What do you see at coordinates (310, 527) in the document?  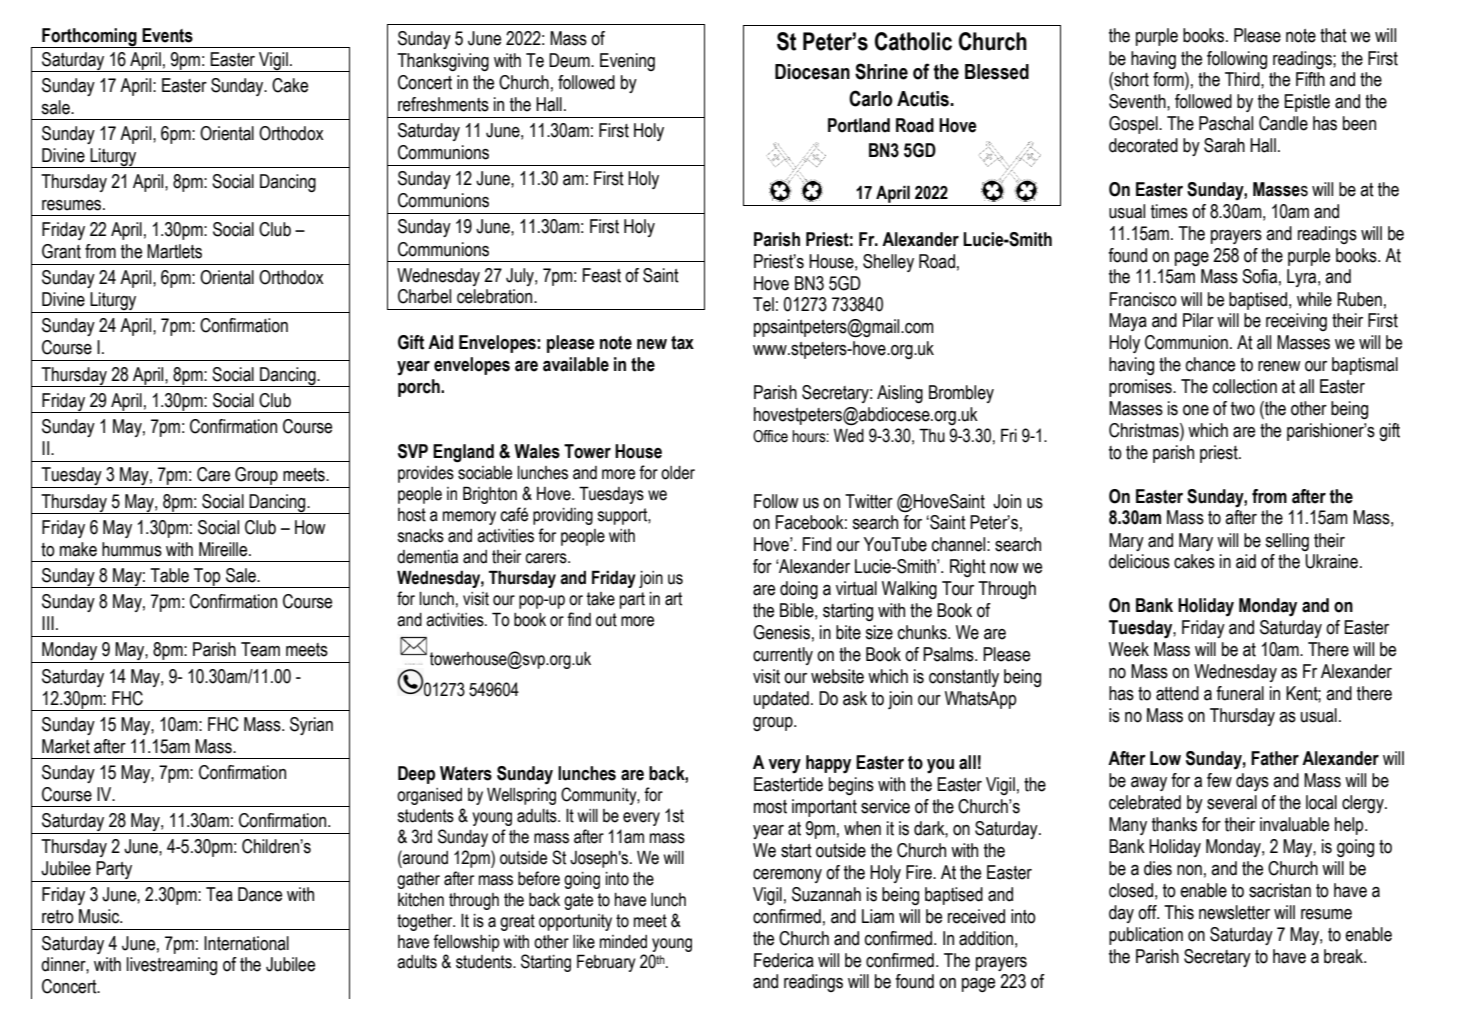 I see `How` at bounding box center [310, 527].
